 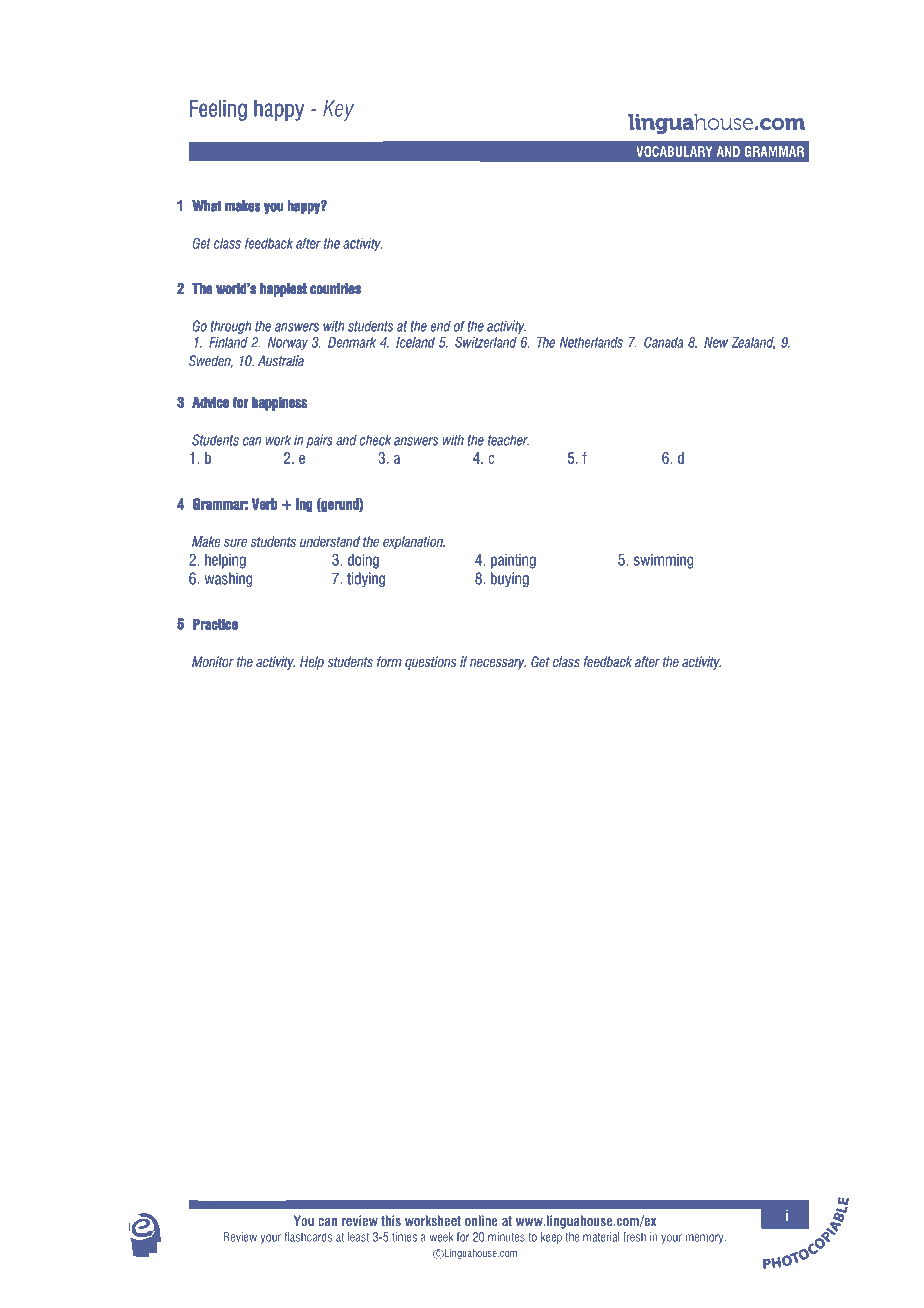 I want to click on Norway, so click(x=288, y=344).
